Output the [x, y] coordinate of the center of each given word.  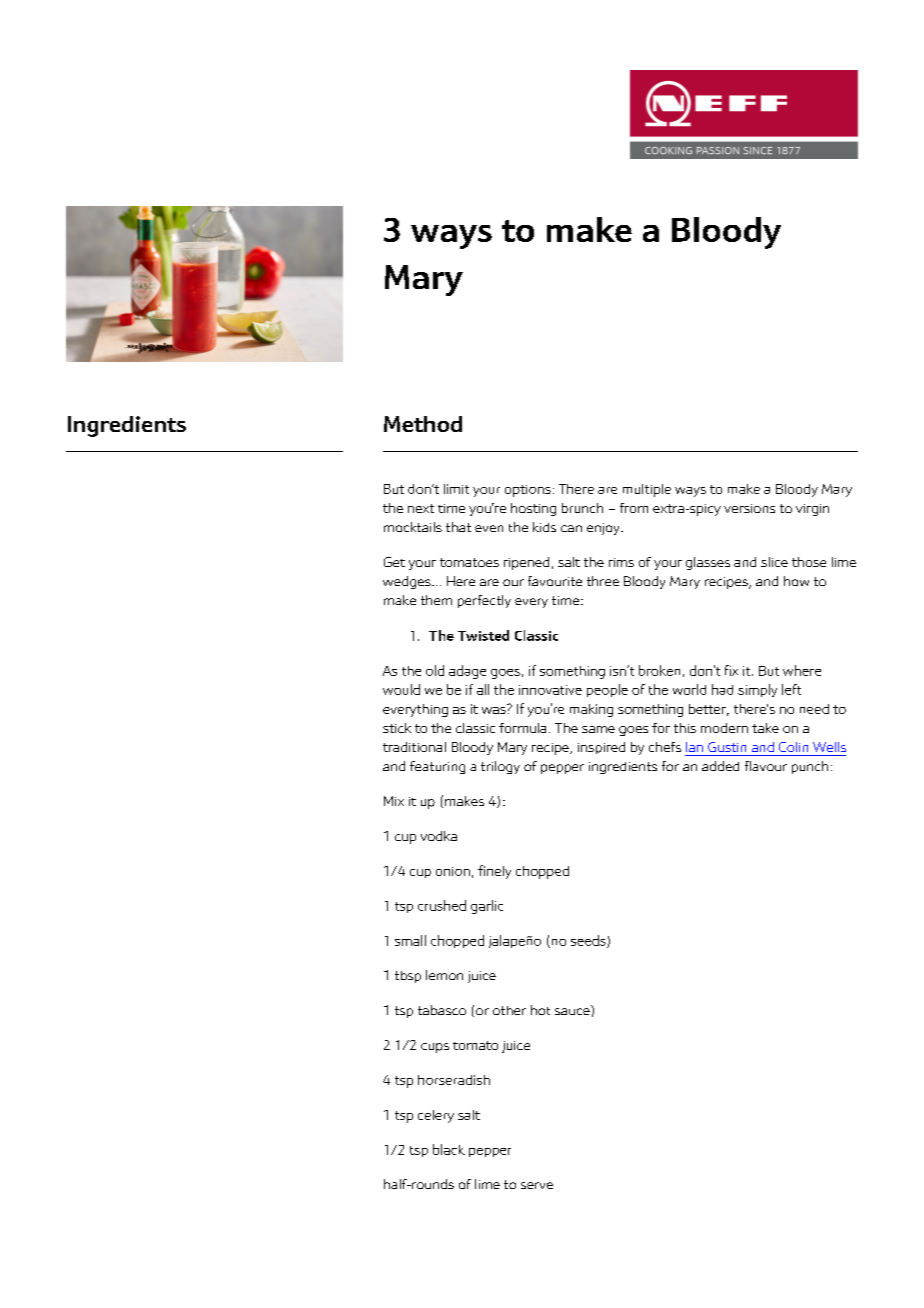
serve [537, 1185]
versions [749, 508]
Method [423, 424]
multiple [647, 490]
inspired [601, 748]
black [449, 1149]
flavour [766, 766]
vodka [439, 836]
